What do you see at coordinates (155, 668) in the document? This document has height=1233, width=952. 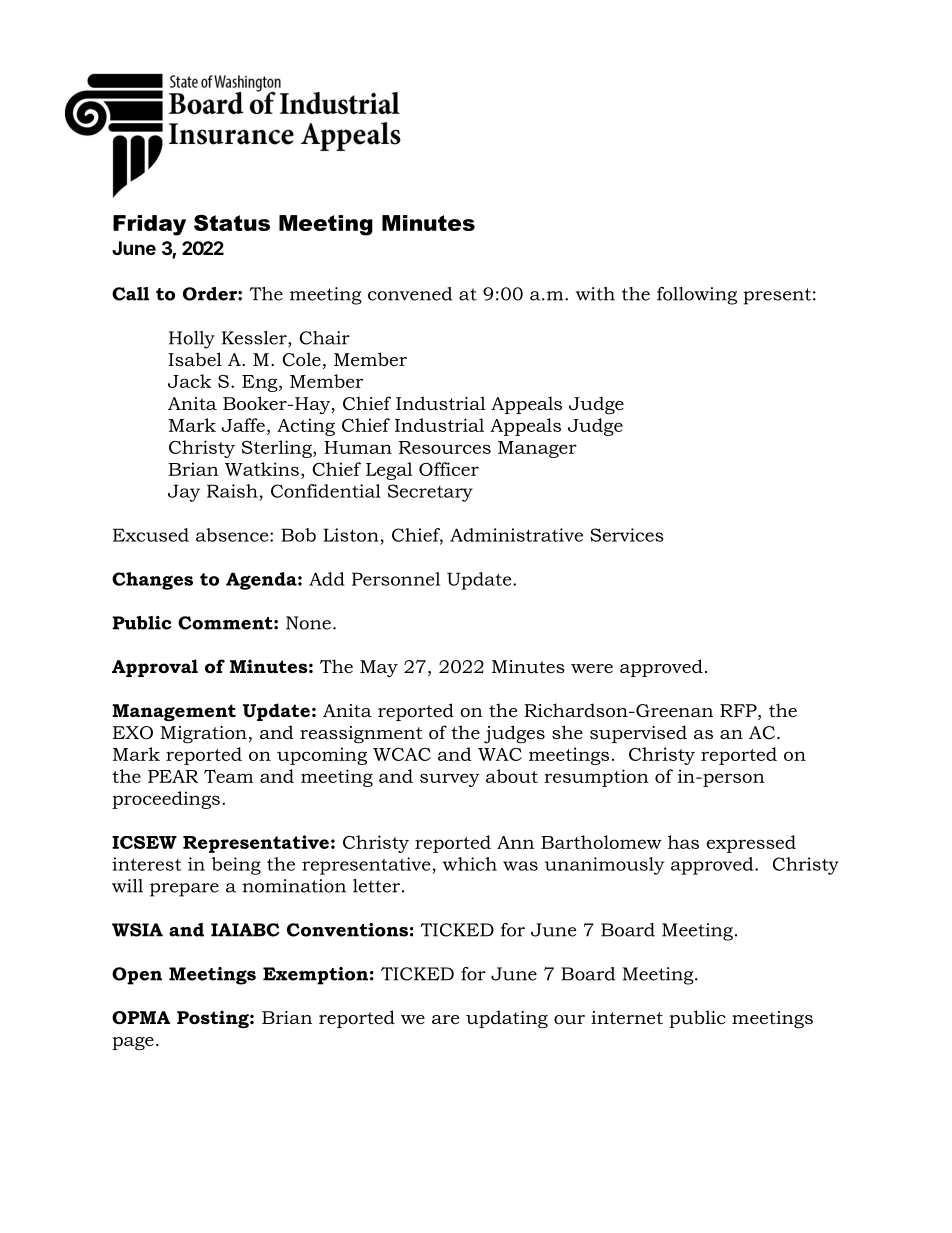 I see `Approval` at bounding box center [155, 668].
